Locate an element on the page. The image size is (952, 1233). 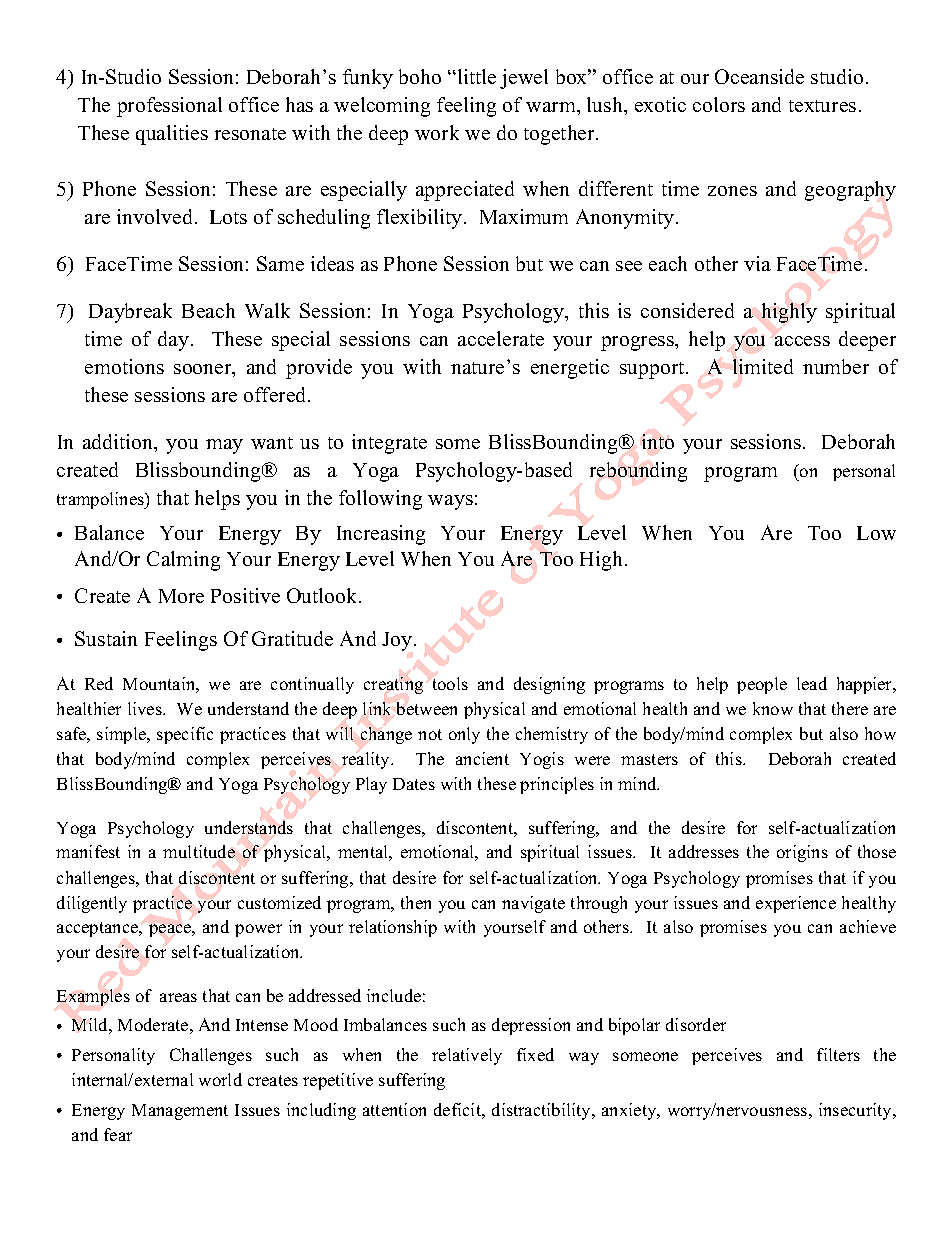
limited is located at coordinates (763, 366).
